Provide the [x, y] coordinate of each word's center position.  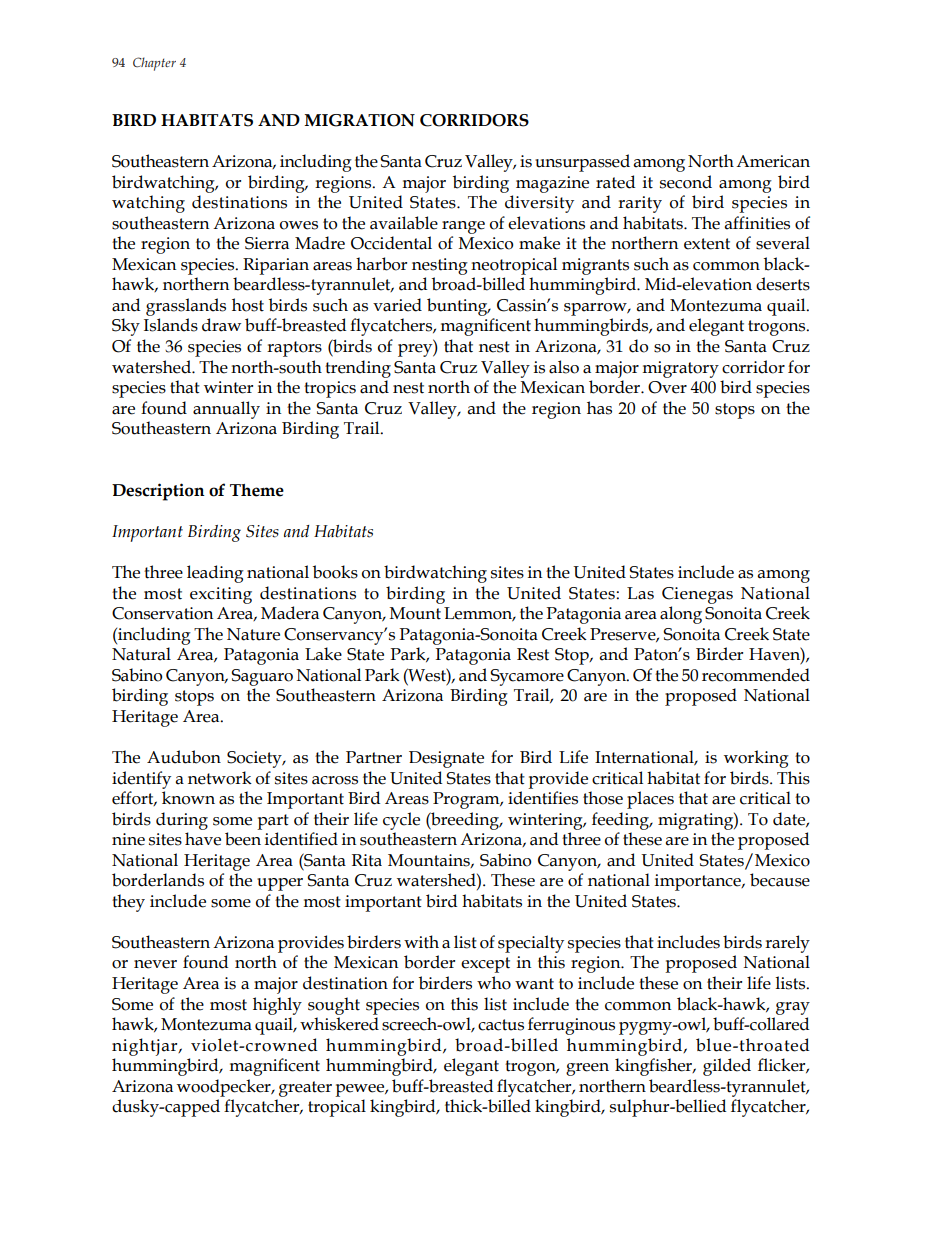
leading [215, 574]
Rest [533, 654]
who [494, 983]
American [773, 161]
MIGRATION [359, 120]
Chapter [154, 64]
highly [277, 1006]
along [681, 615]
